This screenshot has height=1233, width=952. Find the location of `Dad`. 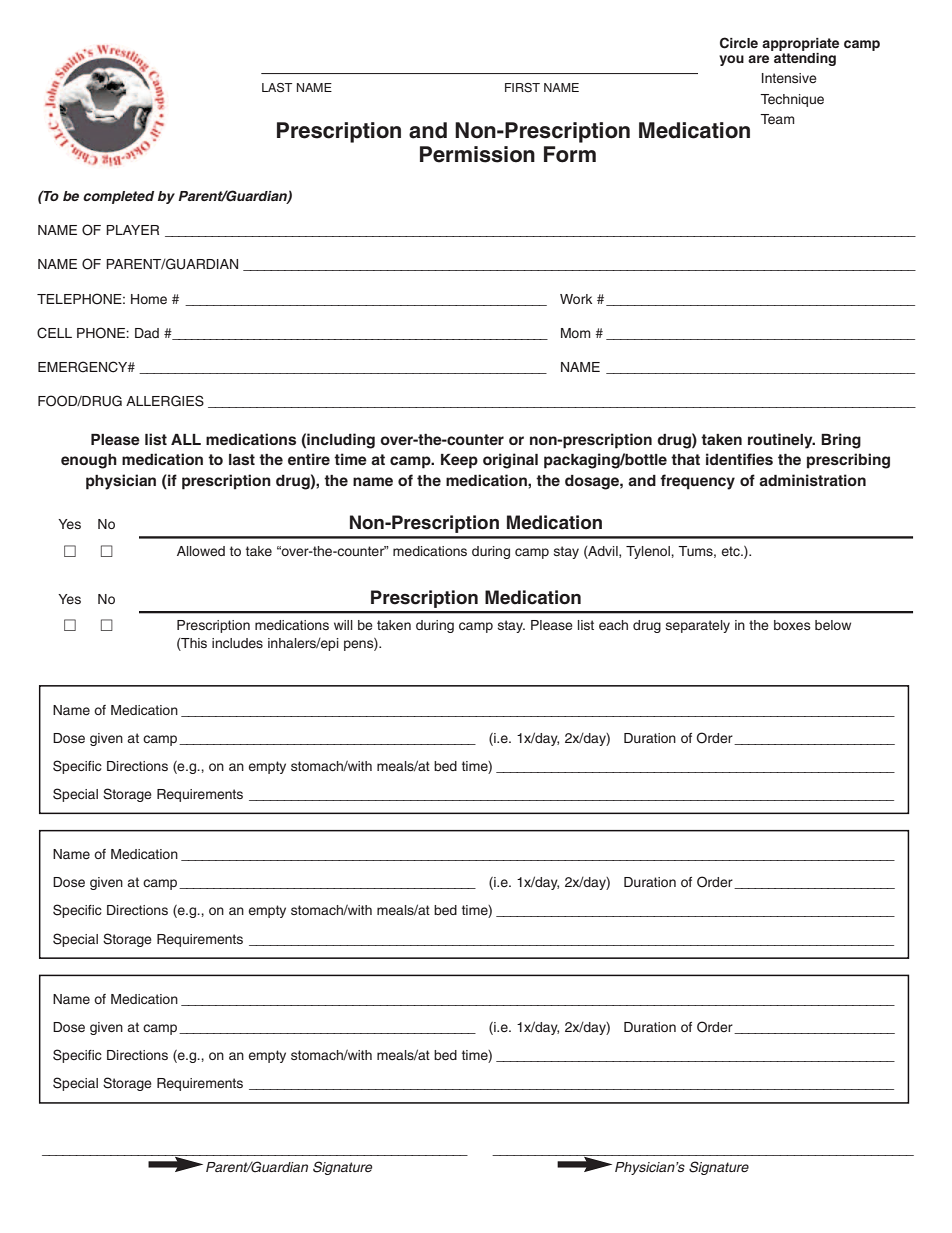

Dad is located at coordinates (147, 333).
